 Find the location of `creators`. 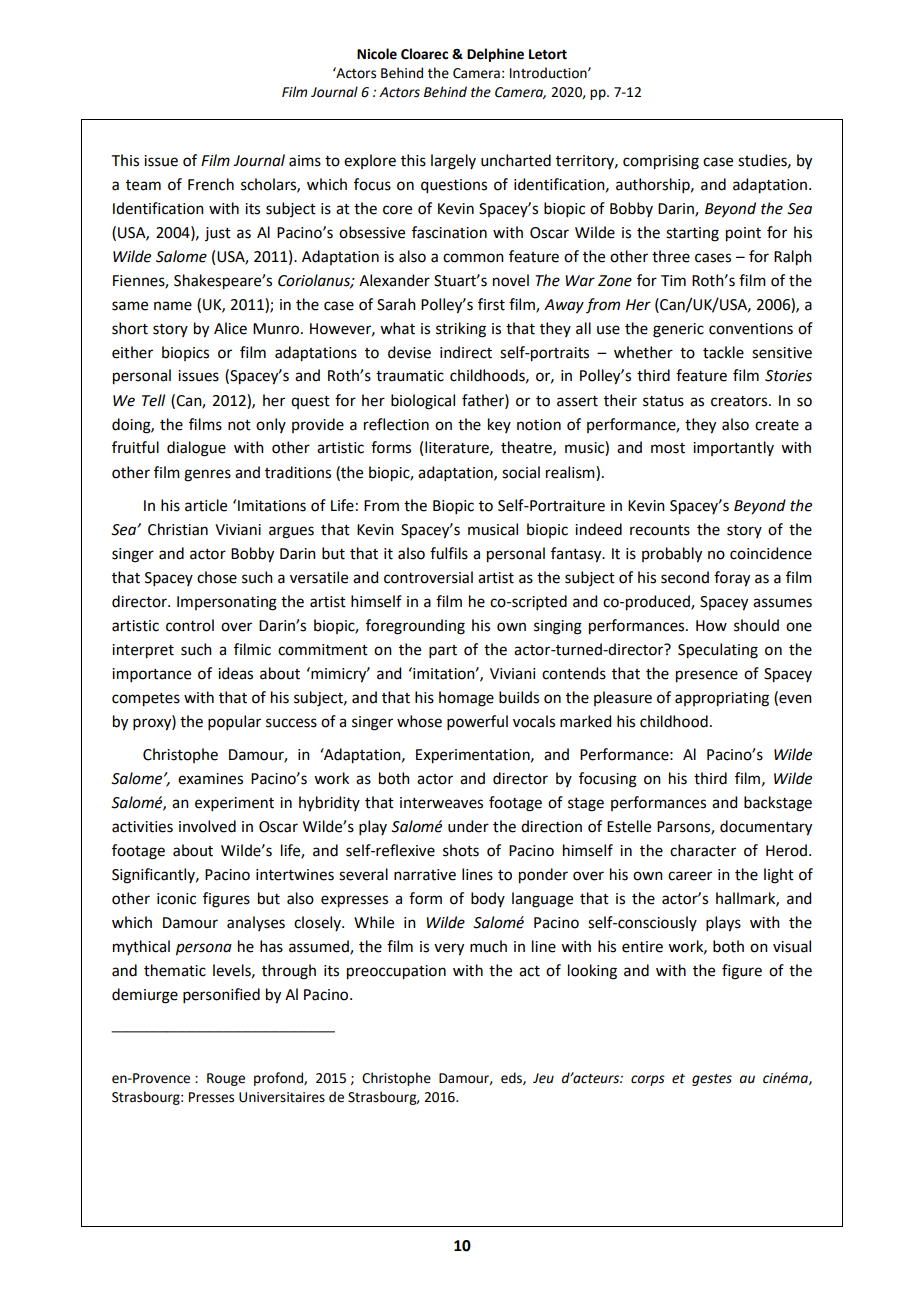

creators is located at coordinates (740, 401).
